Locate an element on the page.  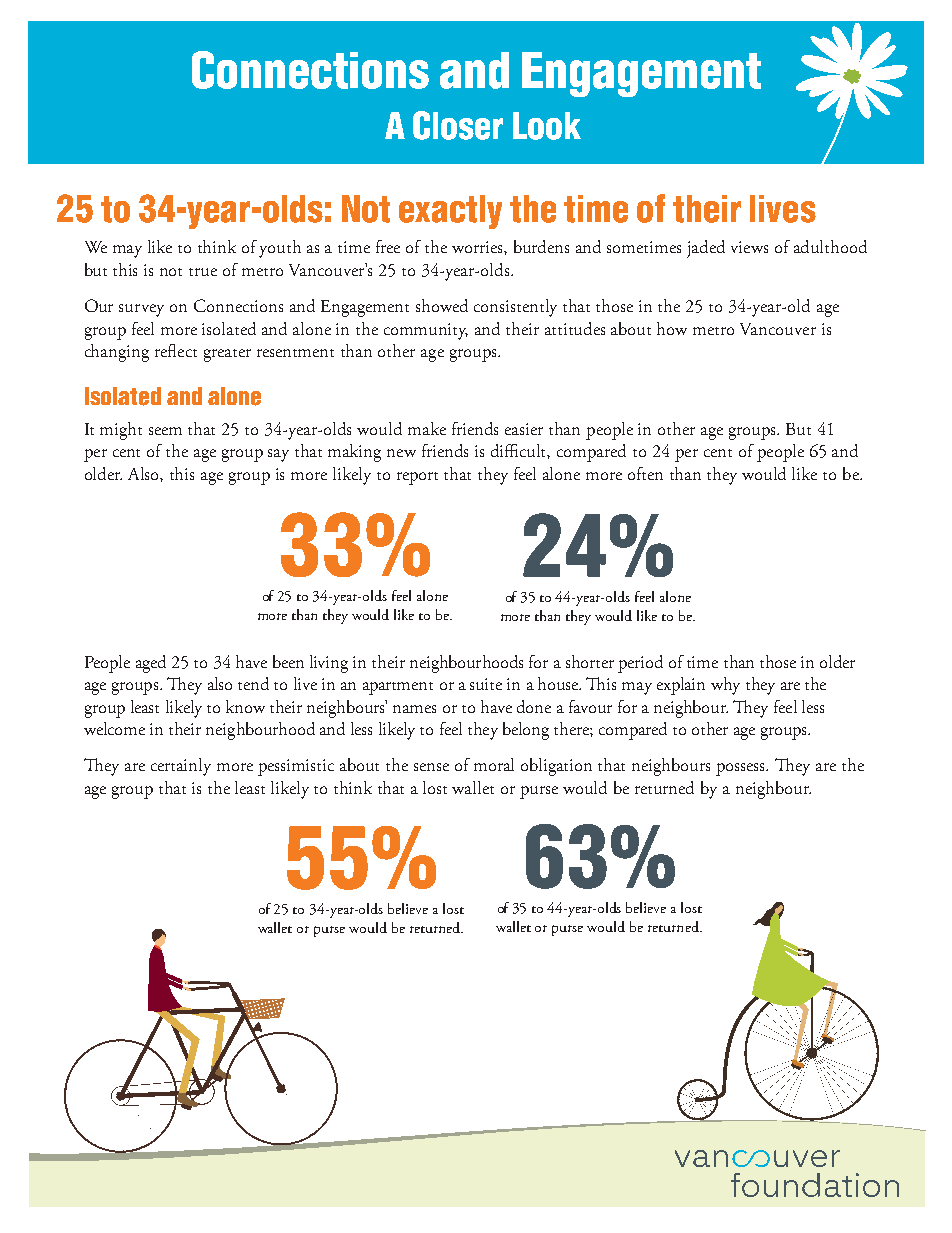
report is located at coordinates (417, 478).
